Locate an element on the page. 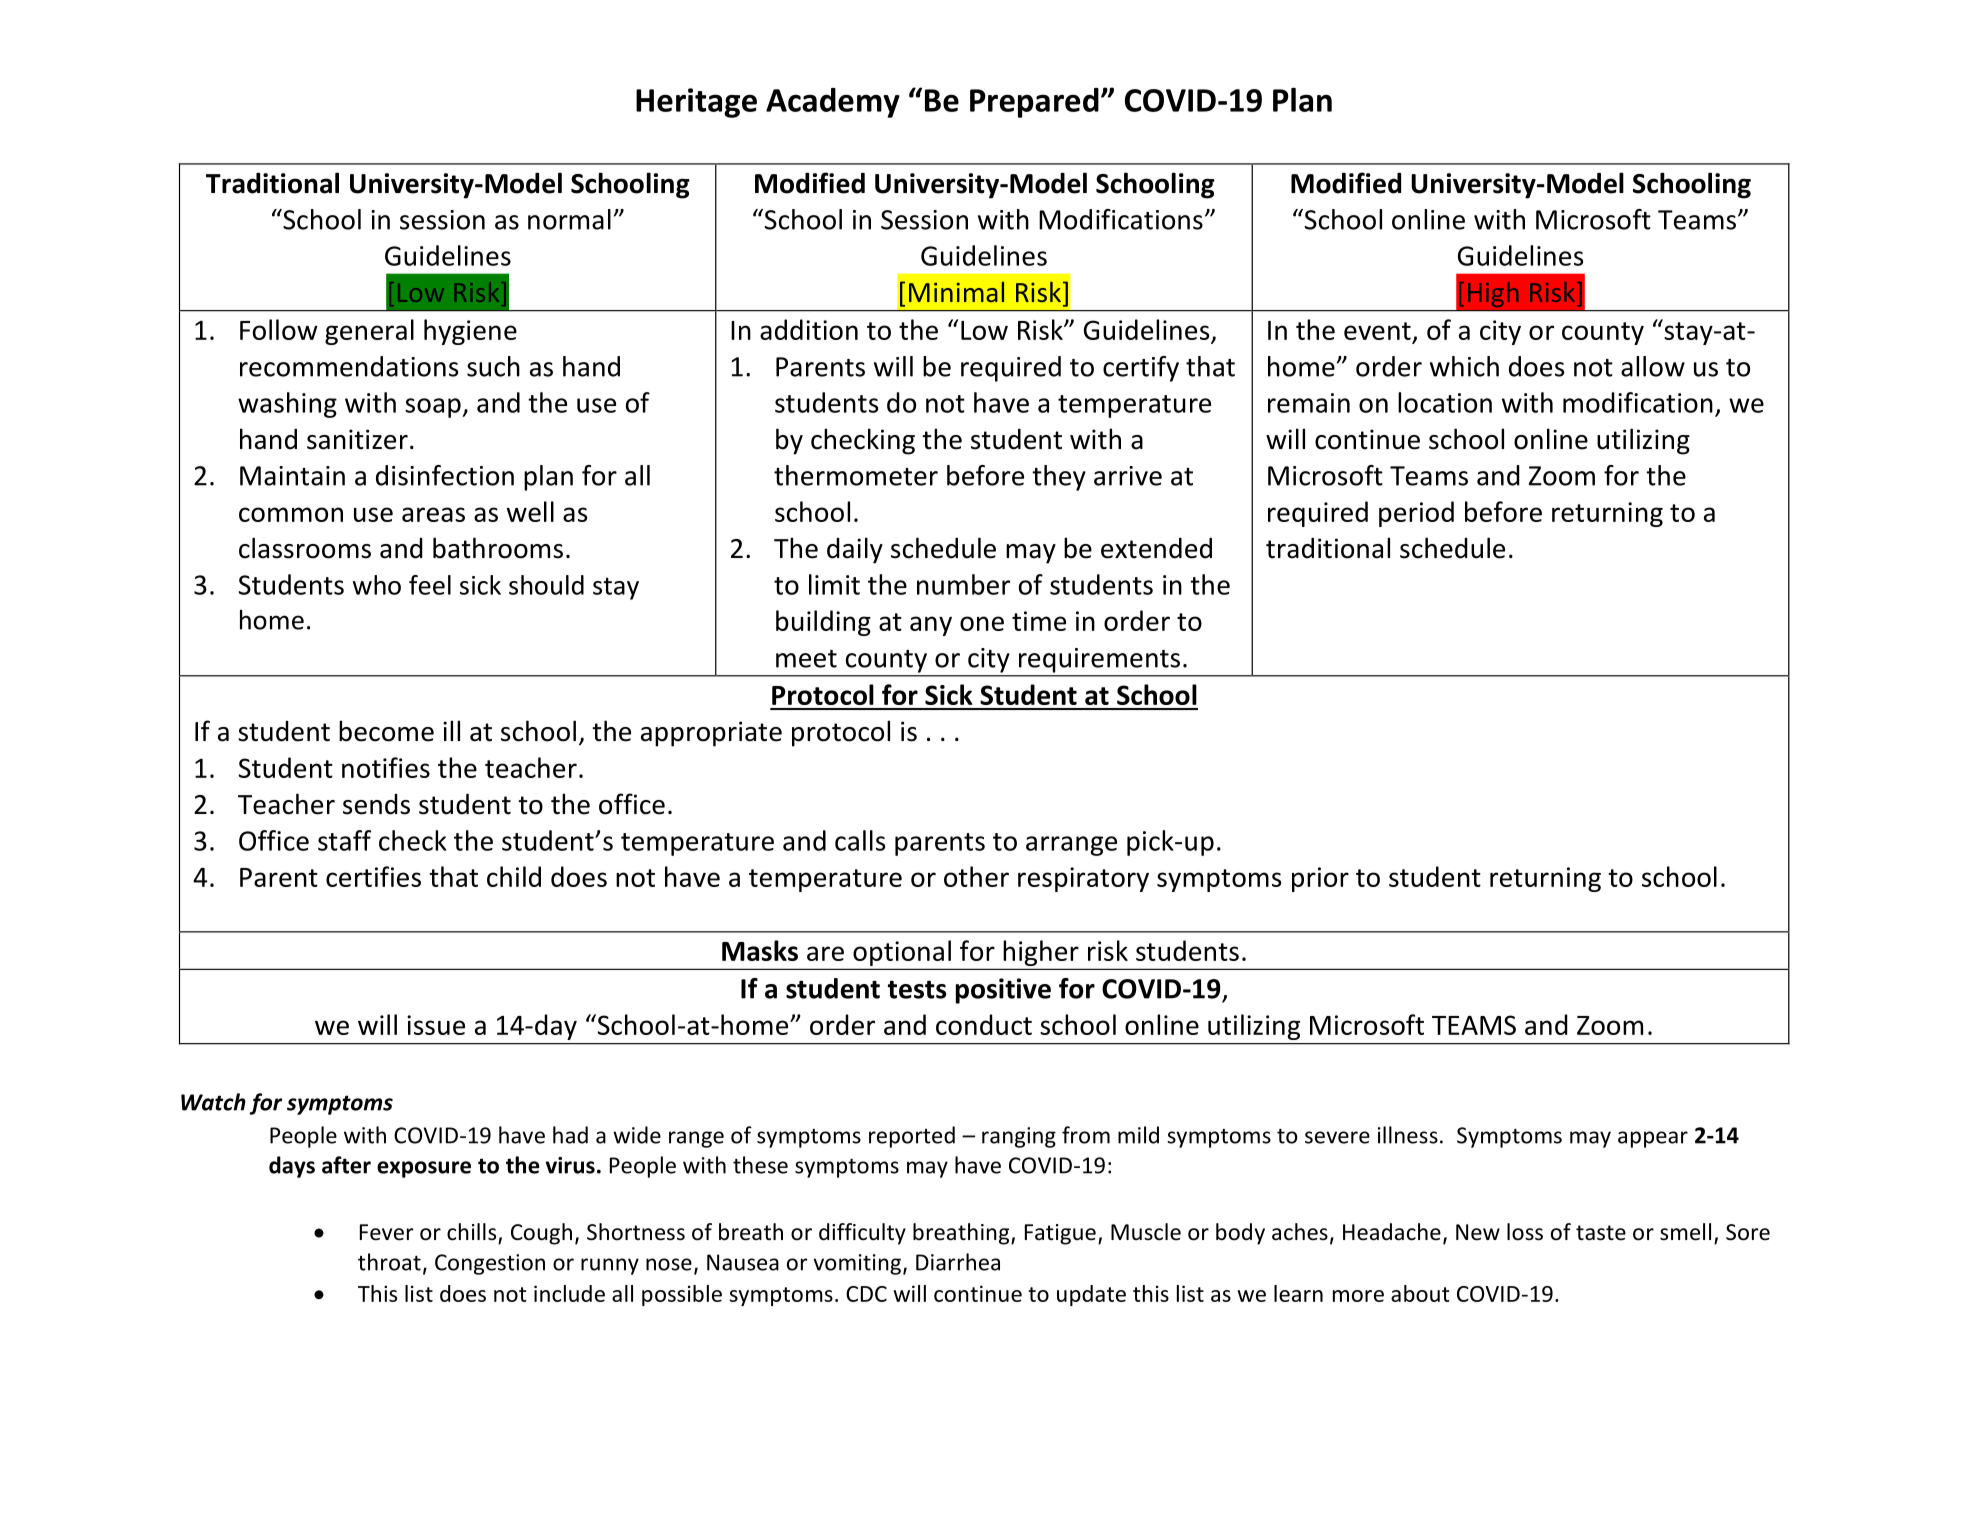  Diarrhea is located at coordinates (958, 1262).
